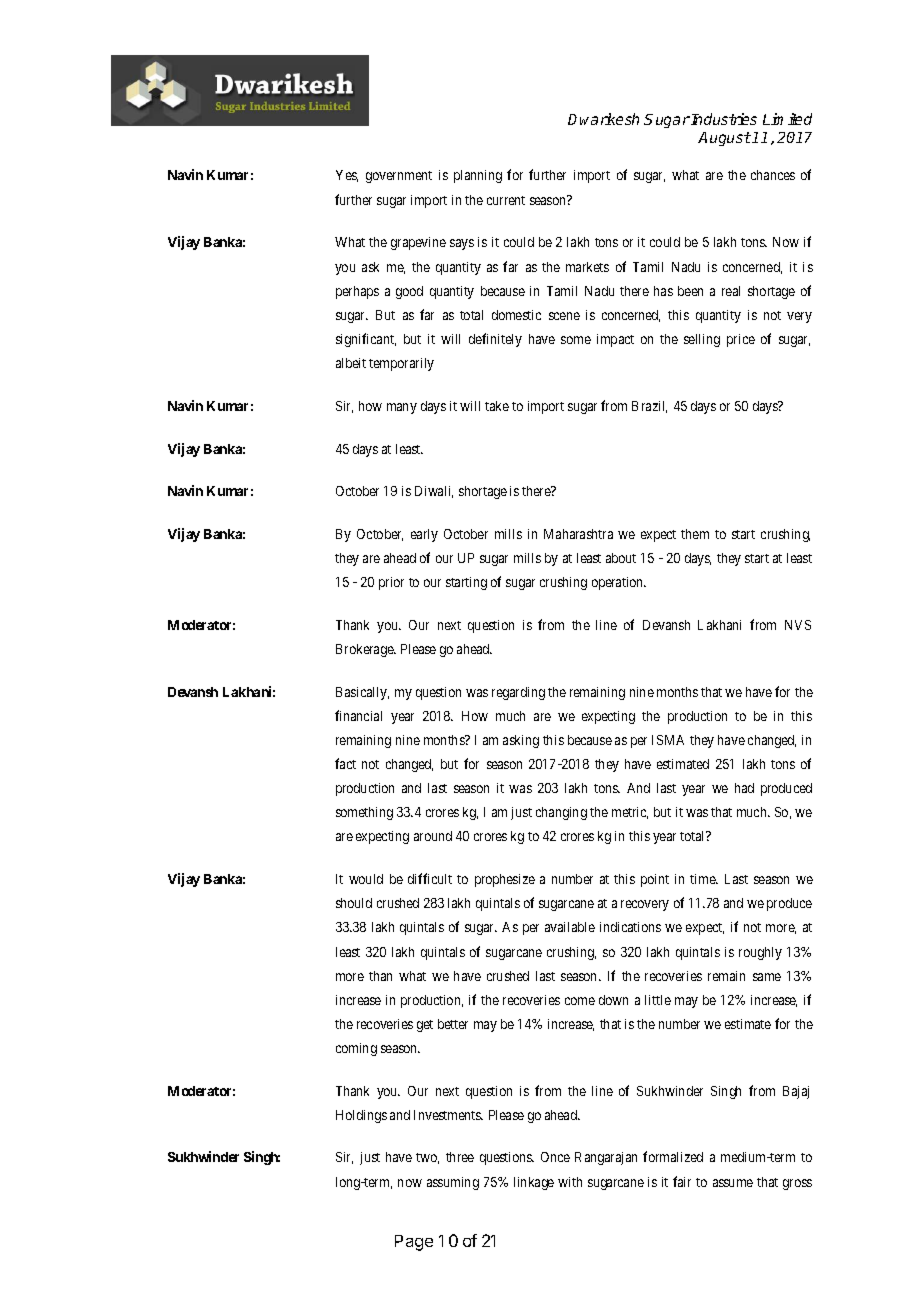 The width and height of the document is (924, 1307). Describe the element at coordinates (724, 139) in the document. I see `August` at that location.
